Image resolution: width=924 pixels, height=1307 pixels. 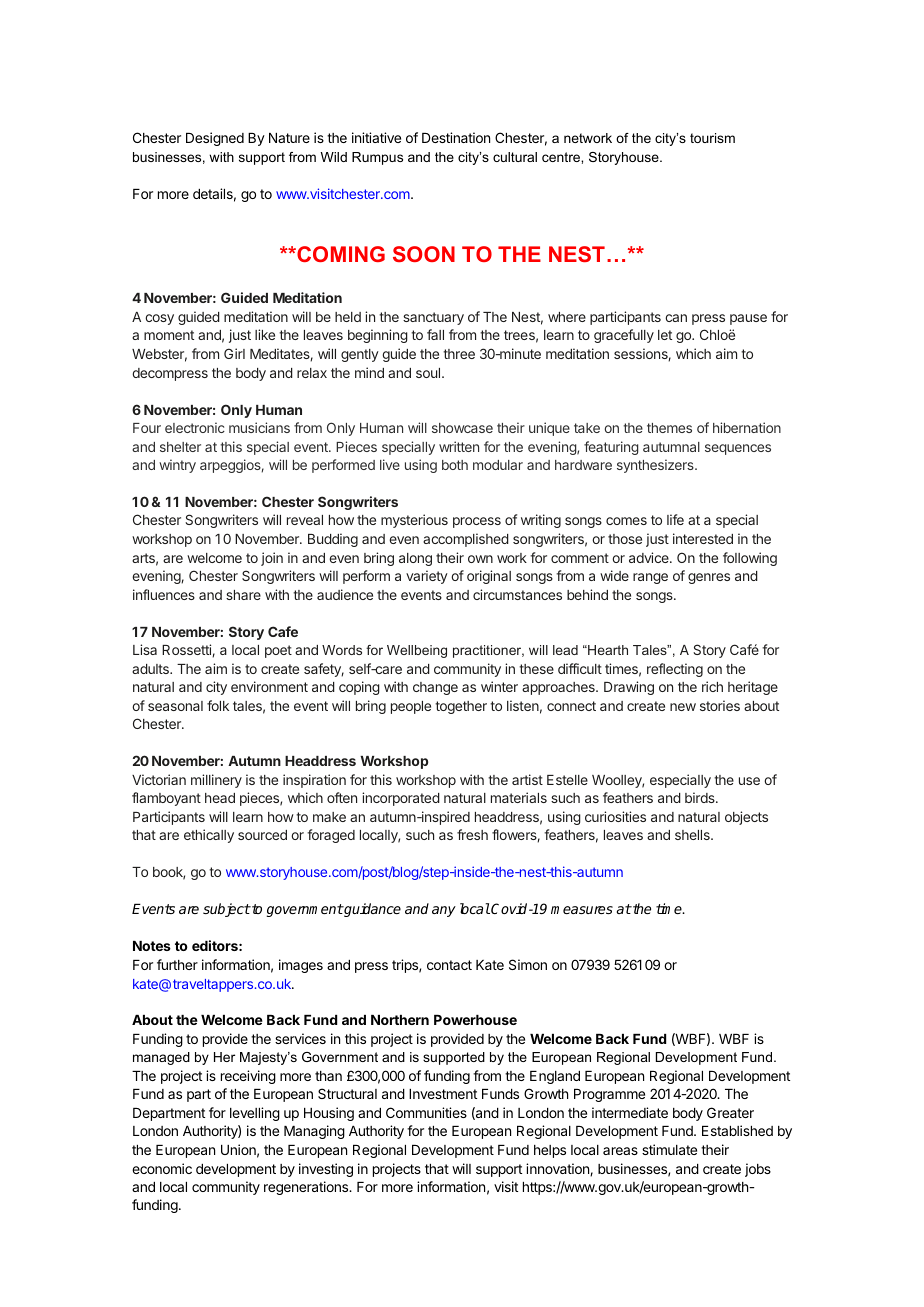 What do you see at coordinates (456, 137) in the screenshot?
I see `Destination` at bounding box center [456, 137].
